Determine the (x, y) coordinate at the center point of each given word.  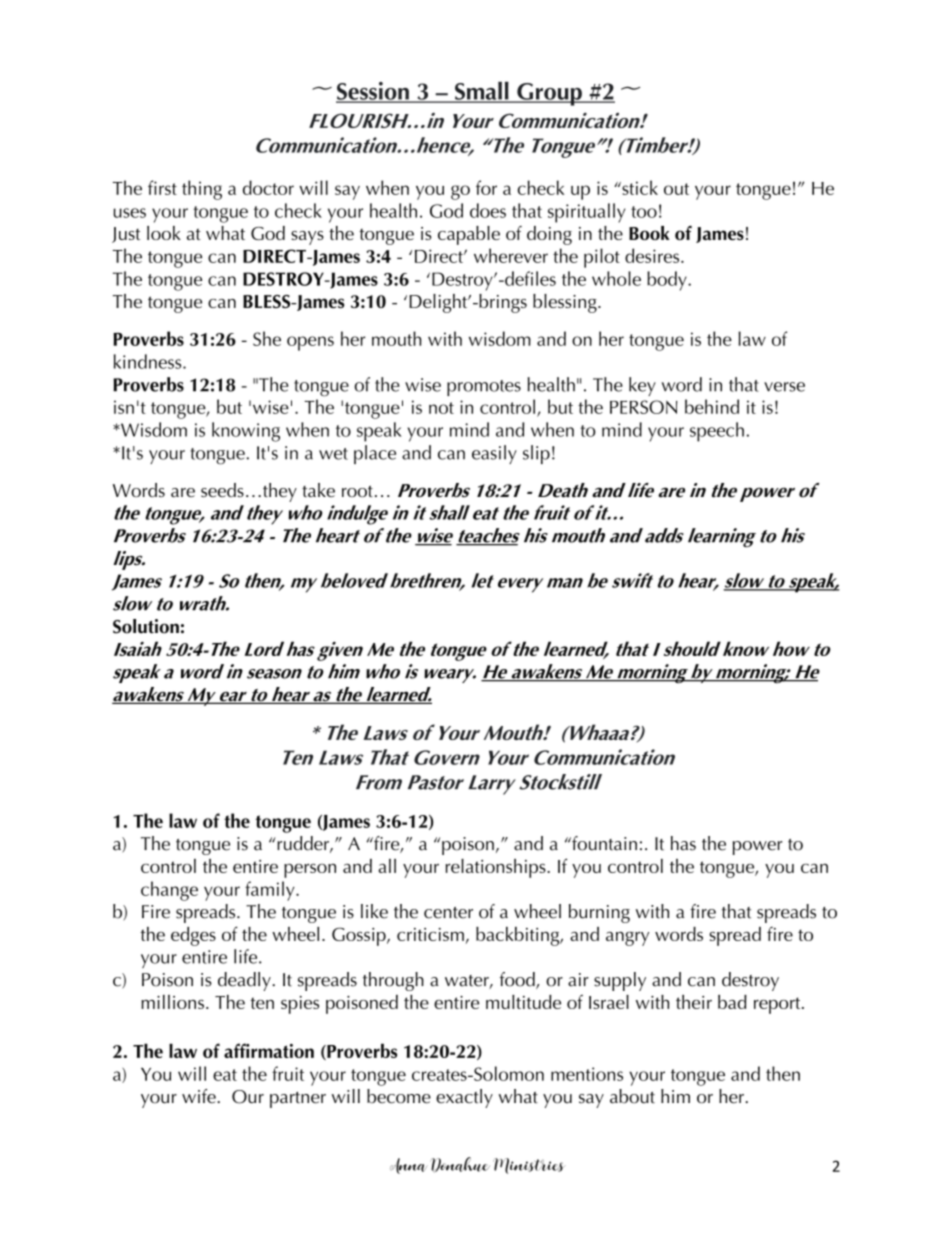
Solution (146, 626)
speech (717, 432)
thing (202, 190)
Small (481, 91)
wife (200, 1096)
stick (639, 187)
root (357, 491)
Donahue (460, 1165)
